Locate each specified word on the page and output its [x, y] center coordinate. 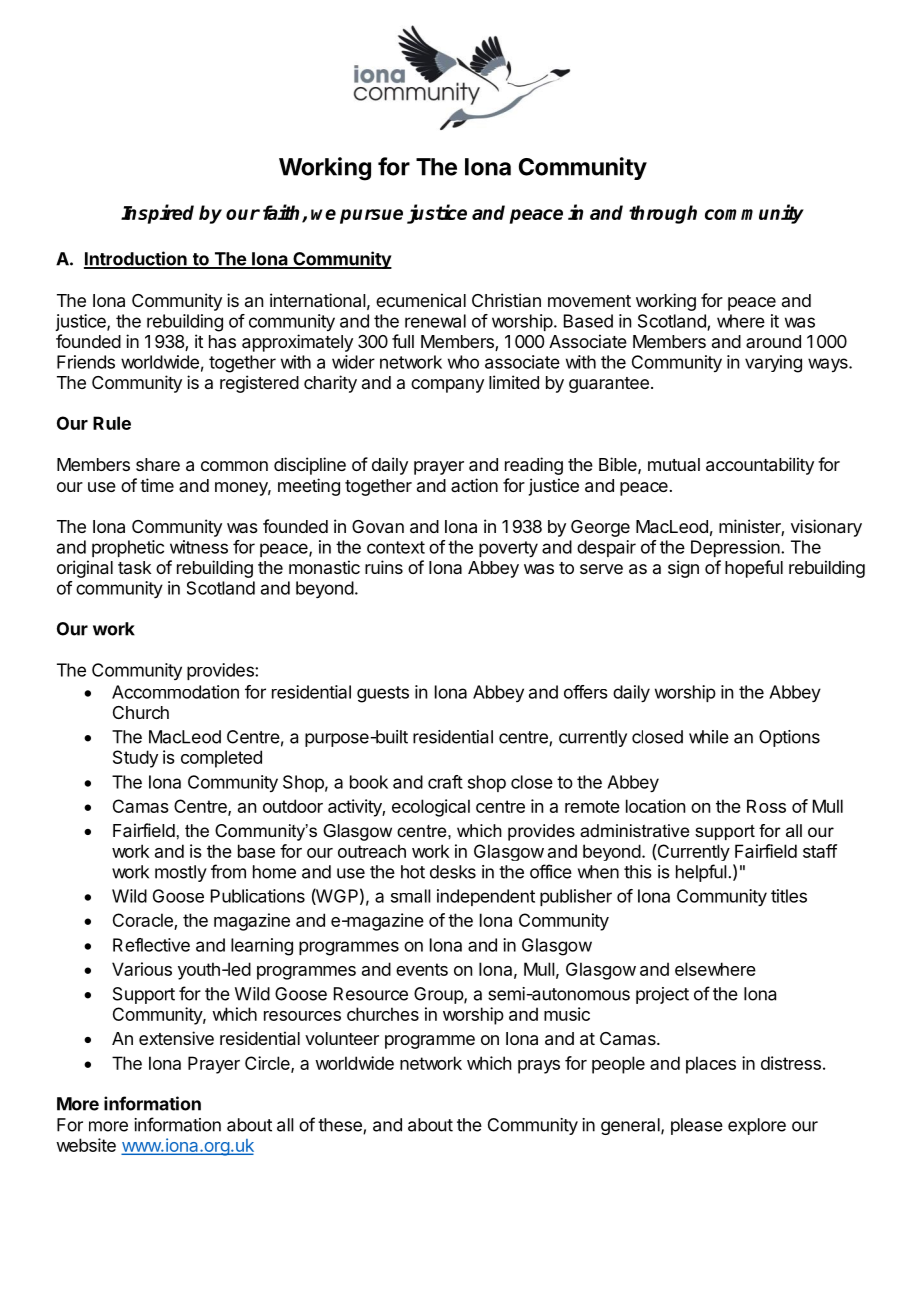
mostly [181, 873]
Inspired [157, 214]
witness [199, 547]
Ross [766, 806]
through [663, 214]
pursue [371, 216]
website [86, 1145]
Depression [736, 548]
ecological [431, 808]
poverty [508, 549]
